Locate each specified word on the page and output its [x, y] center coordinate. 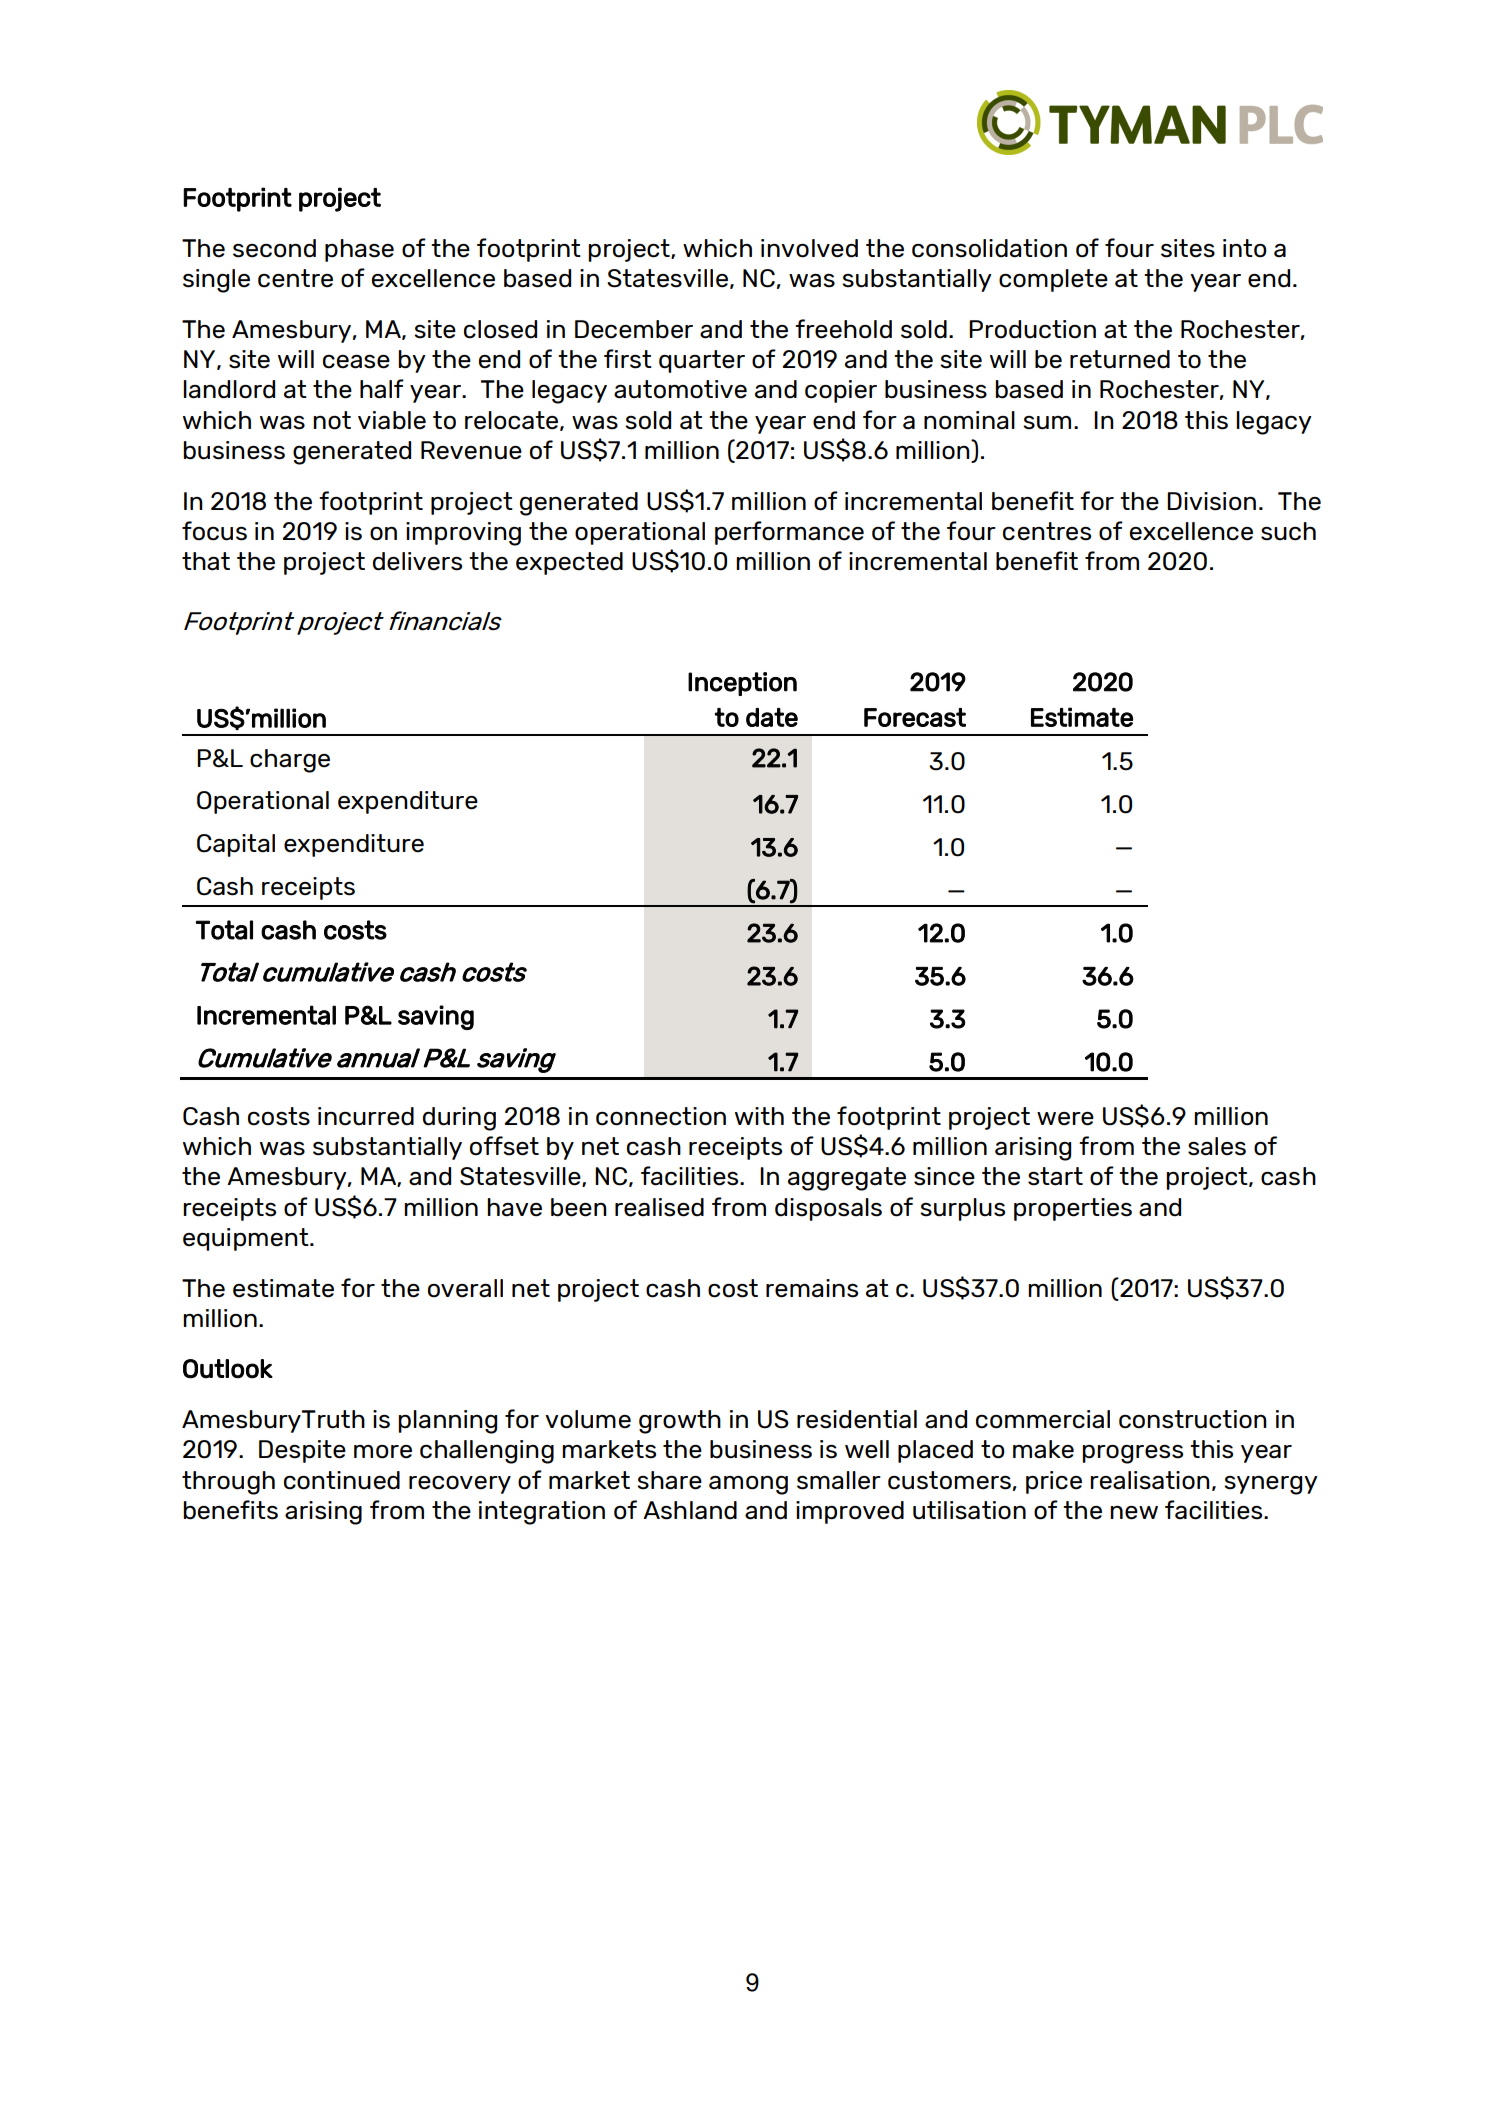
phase [359, 250]
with [759, 1116]
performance [789, 533]
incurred [366, 1116]
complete [1053, 280]
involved [809, 248]
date [772, 717]
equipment [247, 1239]
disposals [828, 1209]
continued [342, 1480]
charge [290, 761]
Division [1211, 501]
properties [1073, 1209]
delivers [417, 561]
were [1065, 1119]
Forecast [915, 717]
